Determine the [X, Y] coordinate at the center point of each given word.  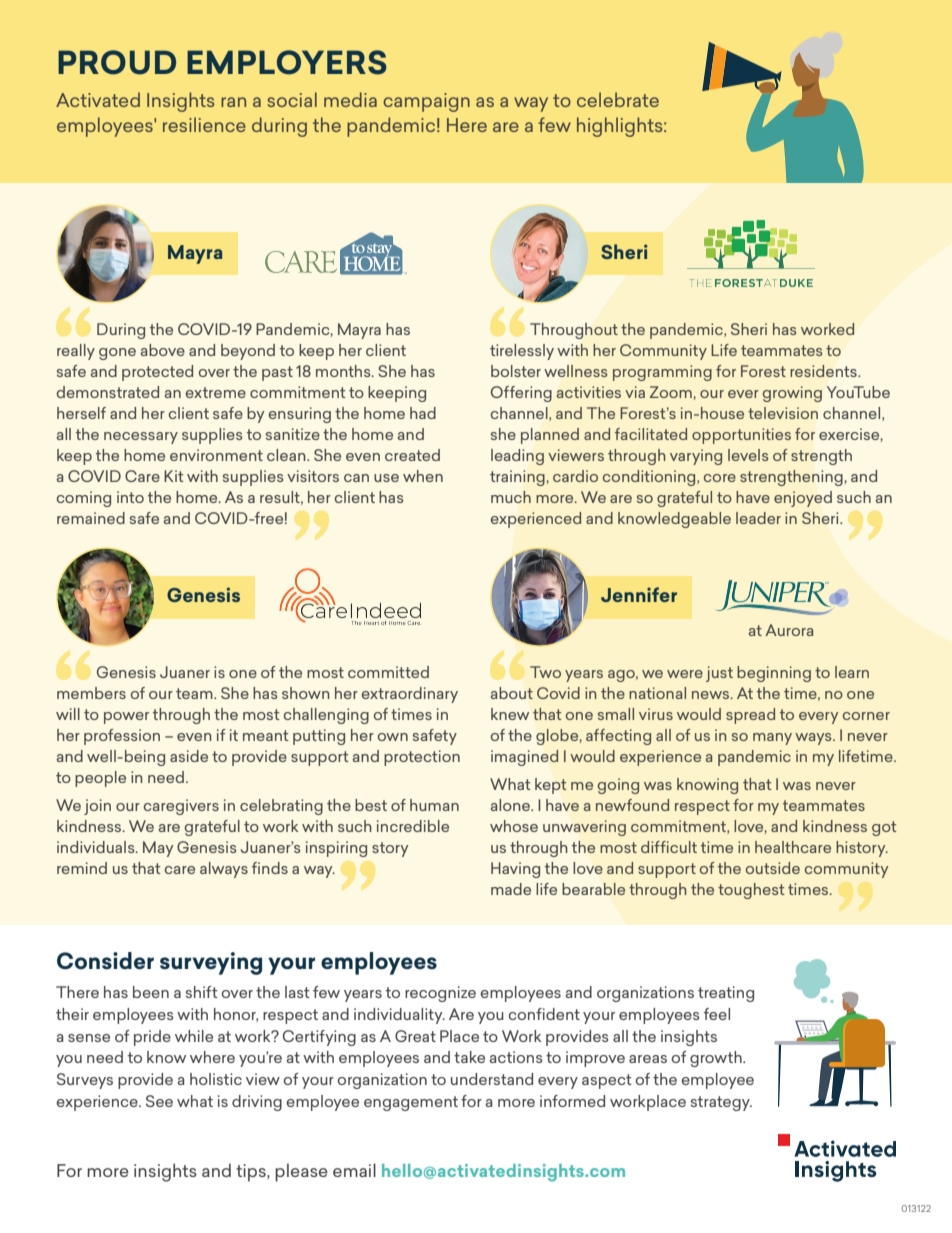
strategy [721, 1103]
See [159, 1101]
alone [511, 805]
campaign [426, 102]
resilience [204, 124]
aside [189, 756]
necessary [141, 438]
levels [748, 455]
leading [517, 457]
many [772, 739]
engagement [411, 1103]
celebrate [618, 99]
